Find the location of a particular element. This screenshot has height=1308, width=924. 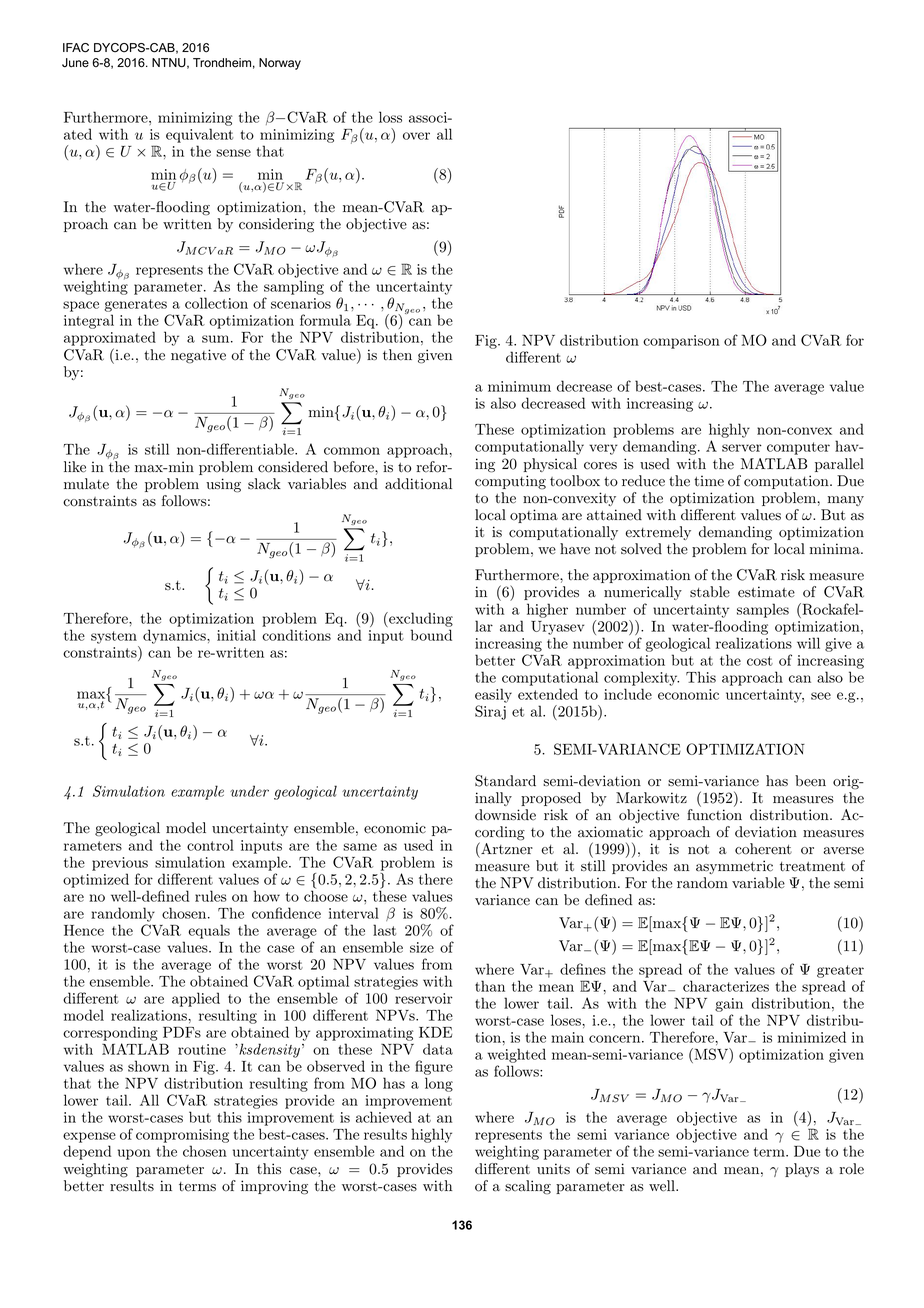

comparison is located at coordinates (681, 342).
